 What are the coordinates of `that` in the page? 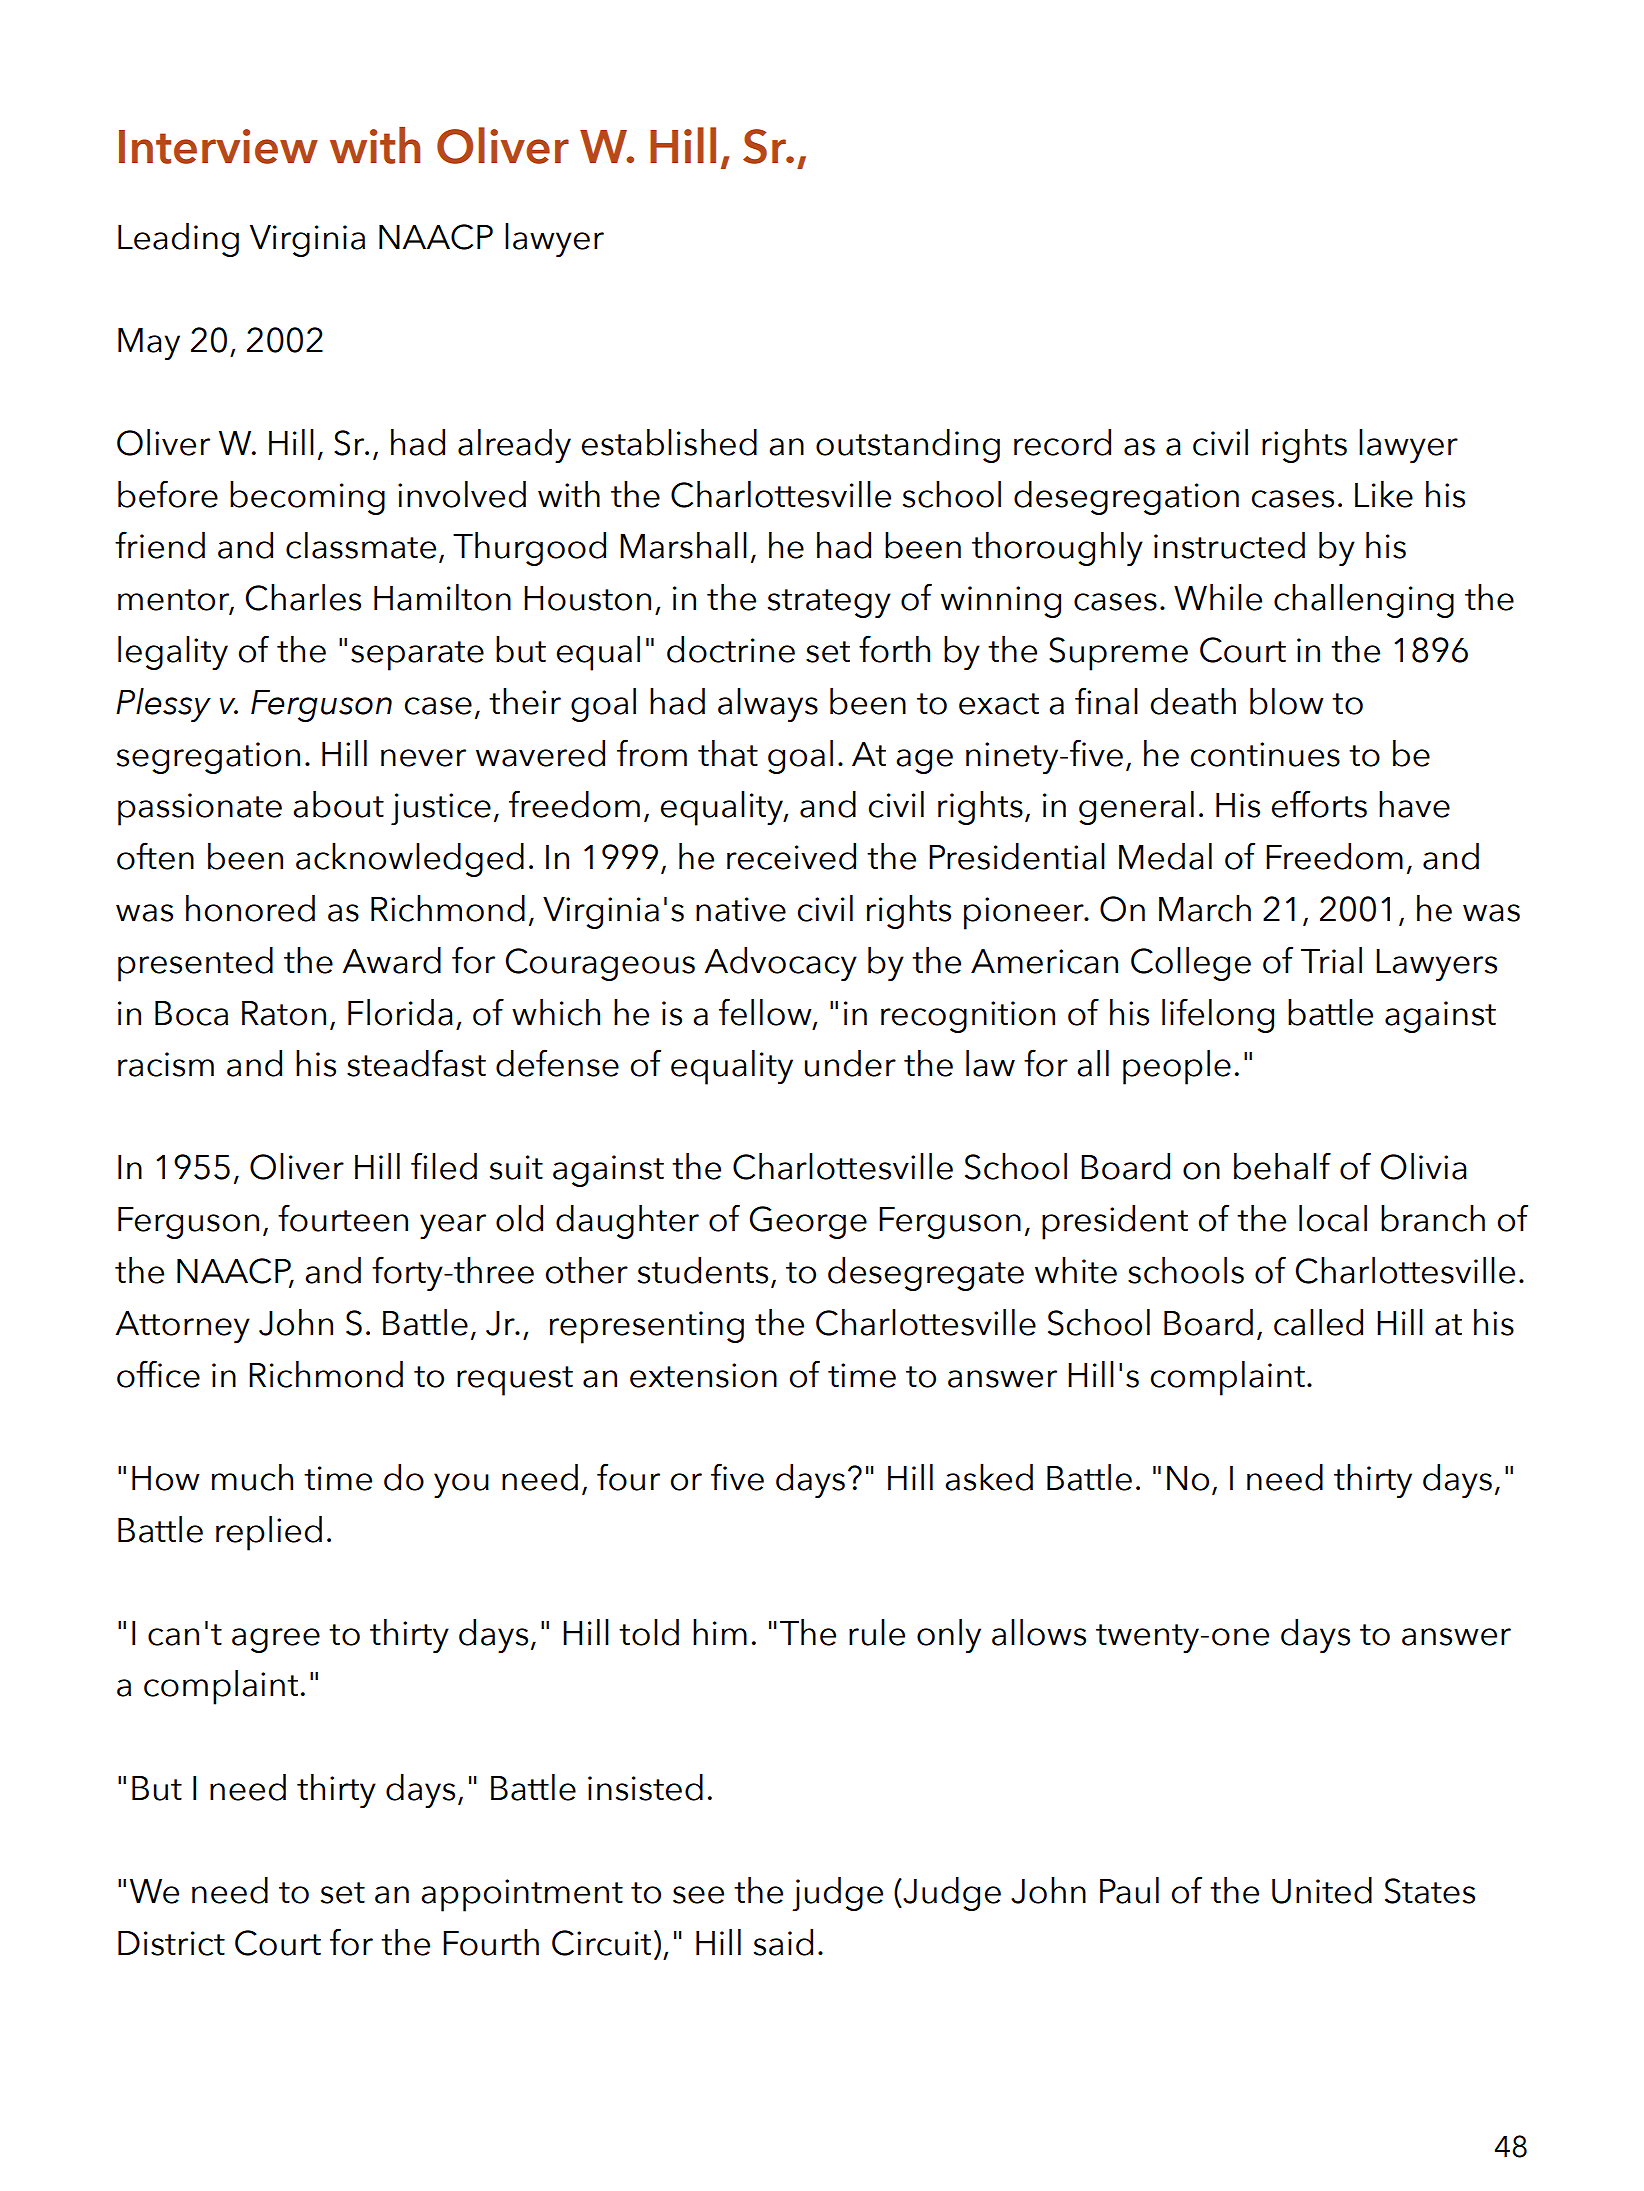 It's located at (728, 753).
